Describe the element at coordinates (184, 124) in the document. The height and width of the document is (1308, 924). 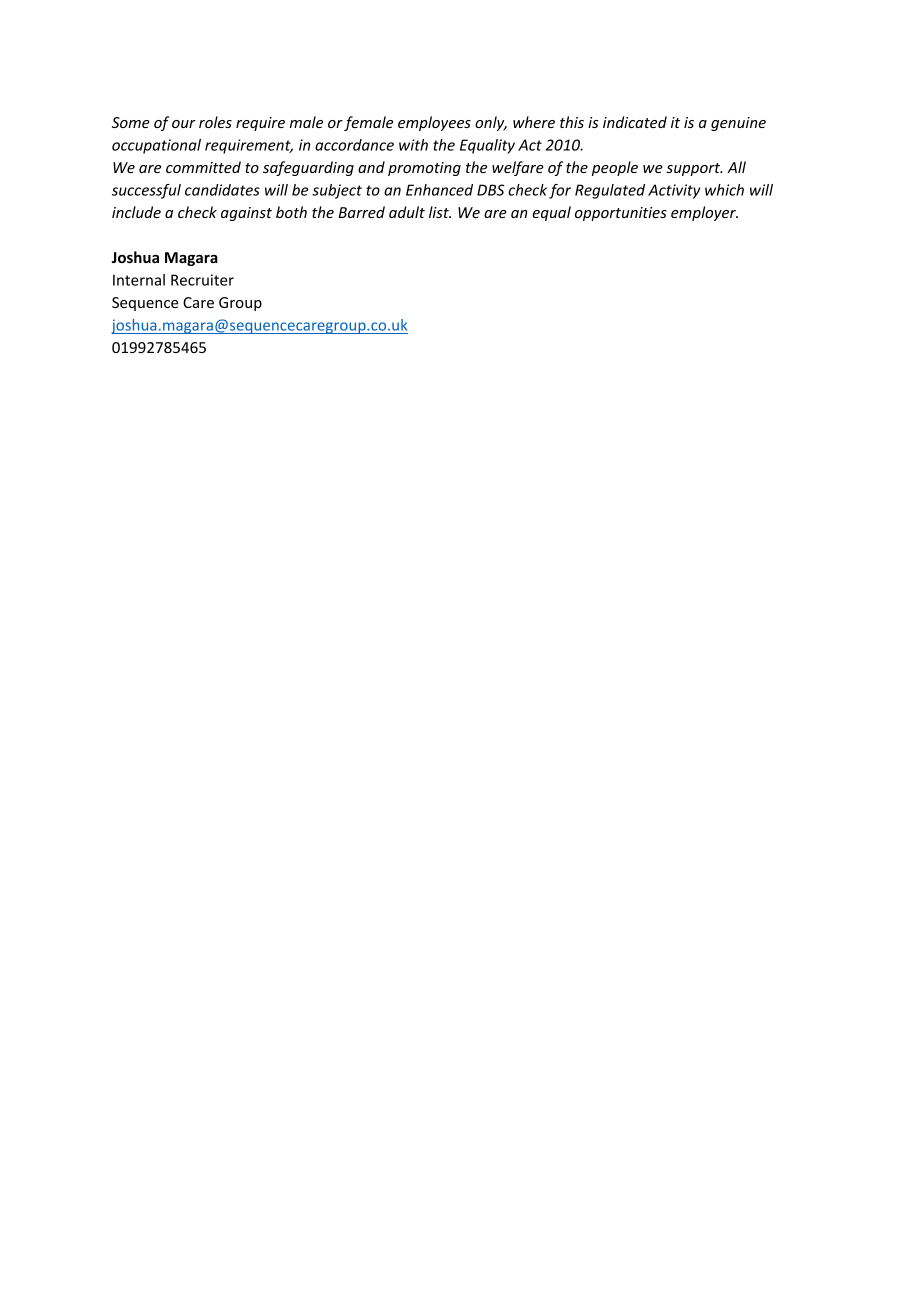
I see `our` at that location.
